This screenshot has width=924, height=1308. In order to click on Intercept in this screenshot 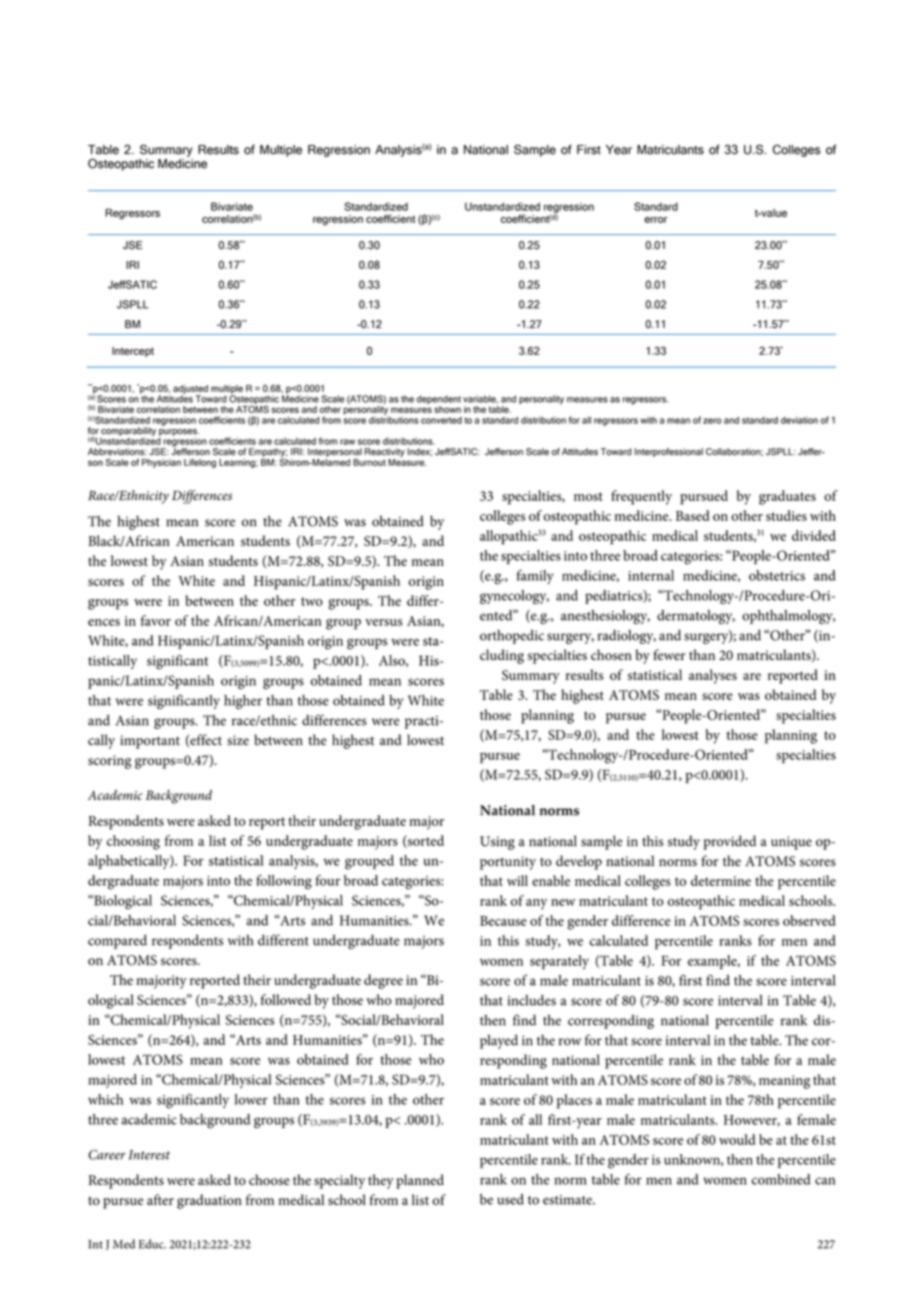, I will do `click(133, 352)`.
